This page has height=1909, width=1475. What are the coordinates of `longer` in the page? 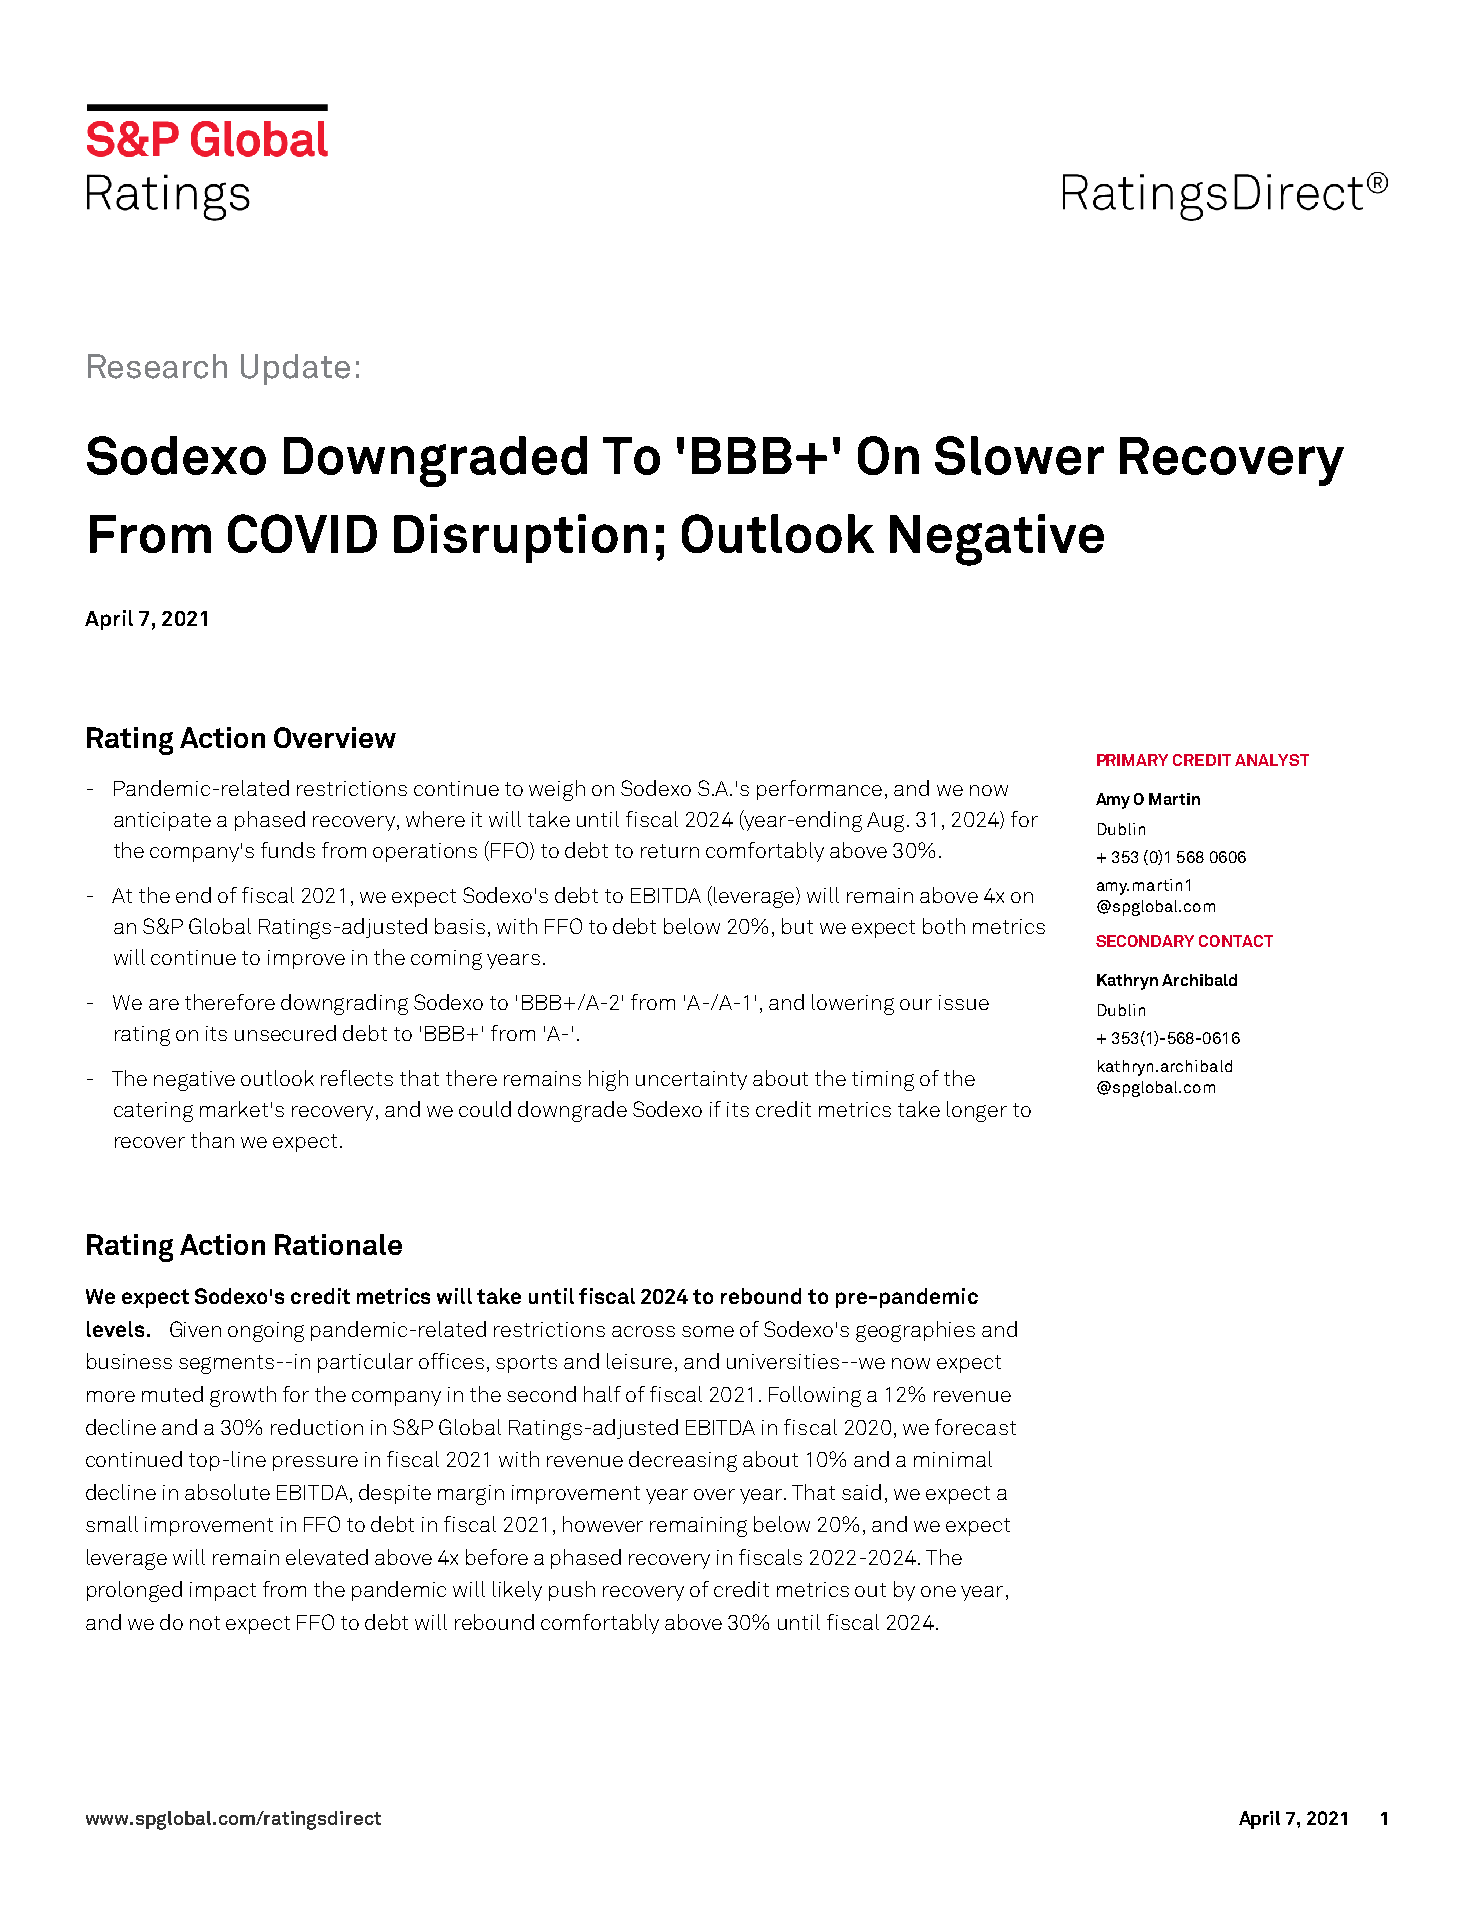 It's located at (977, 1111).
